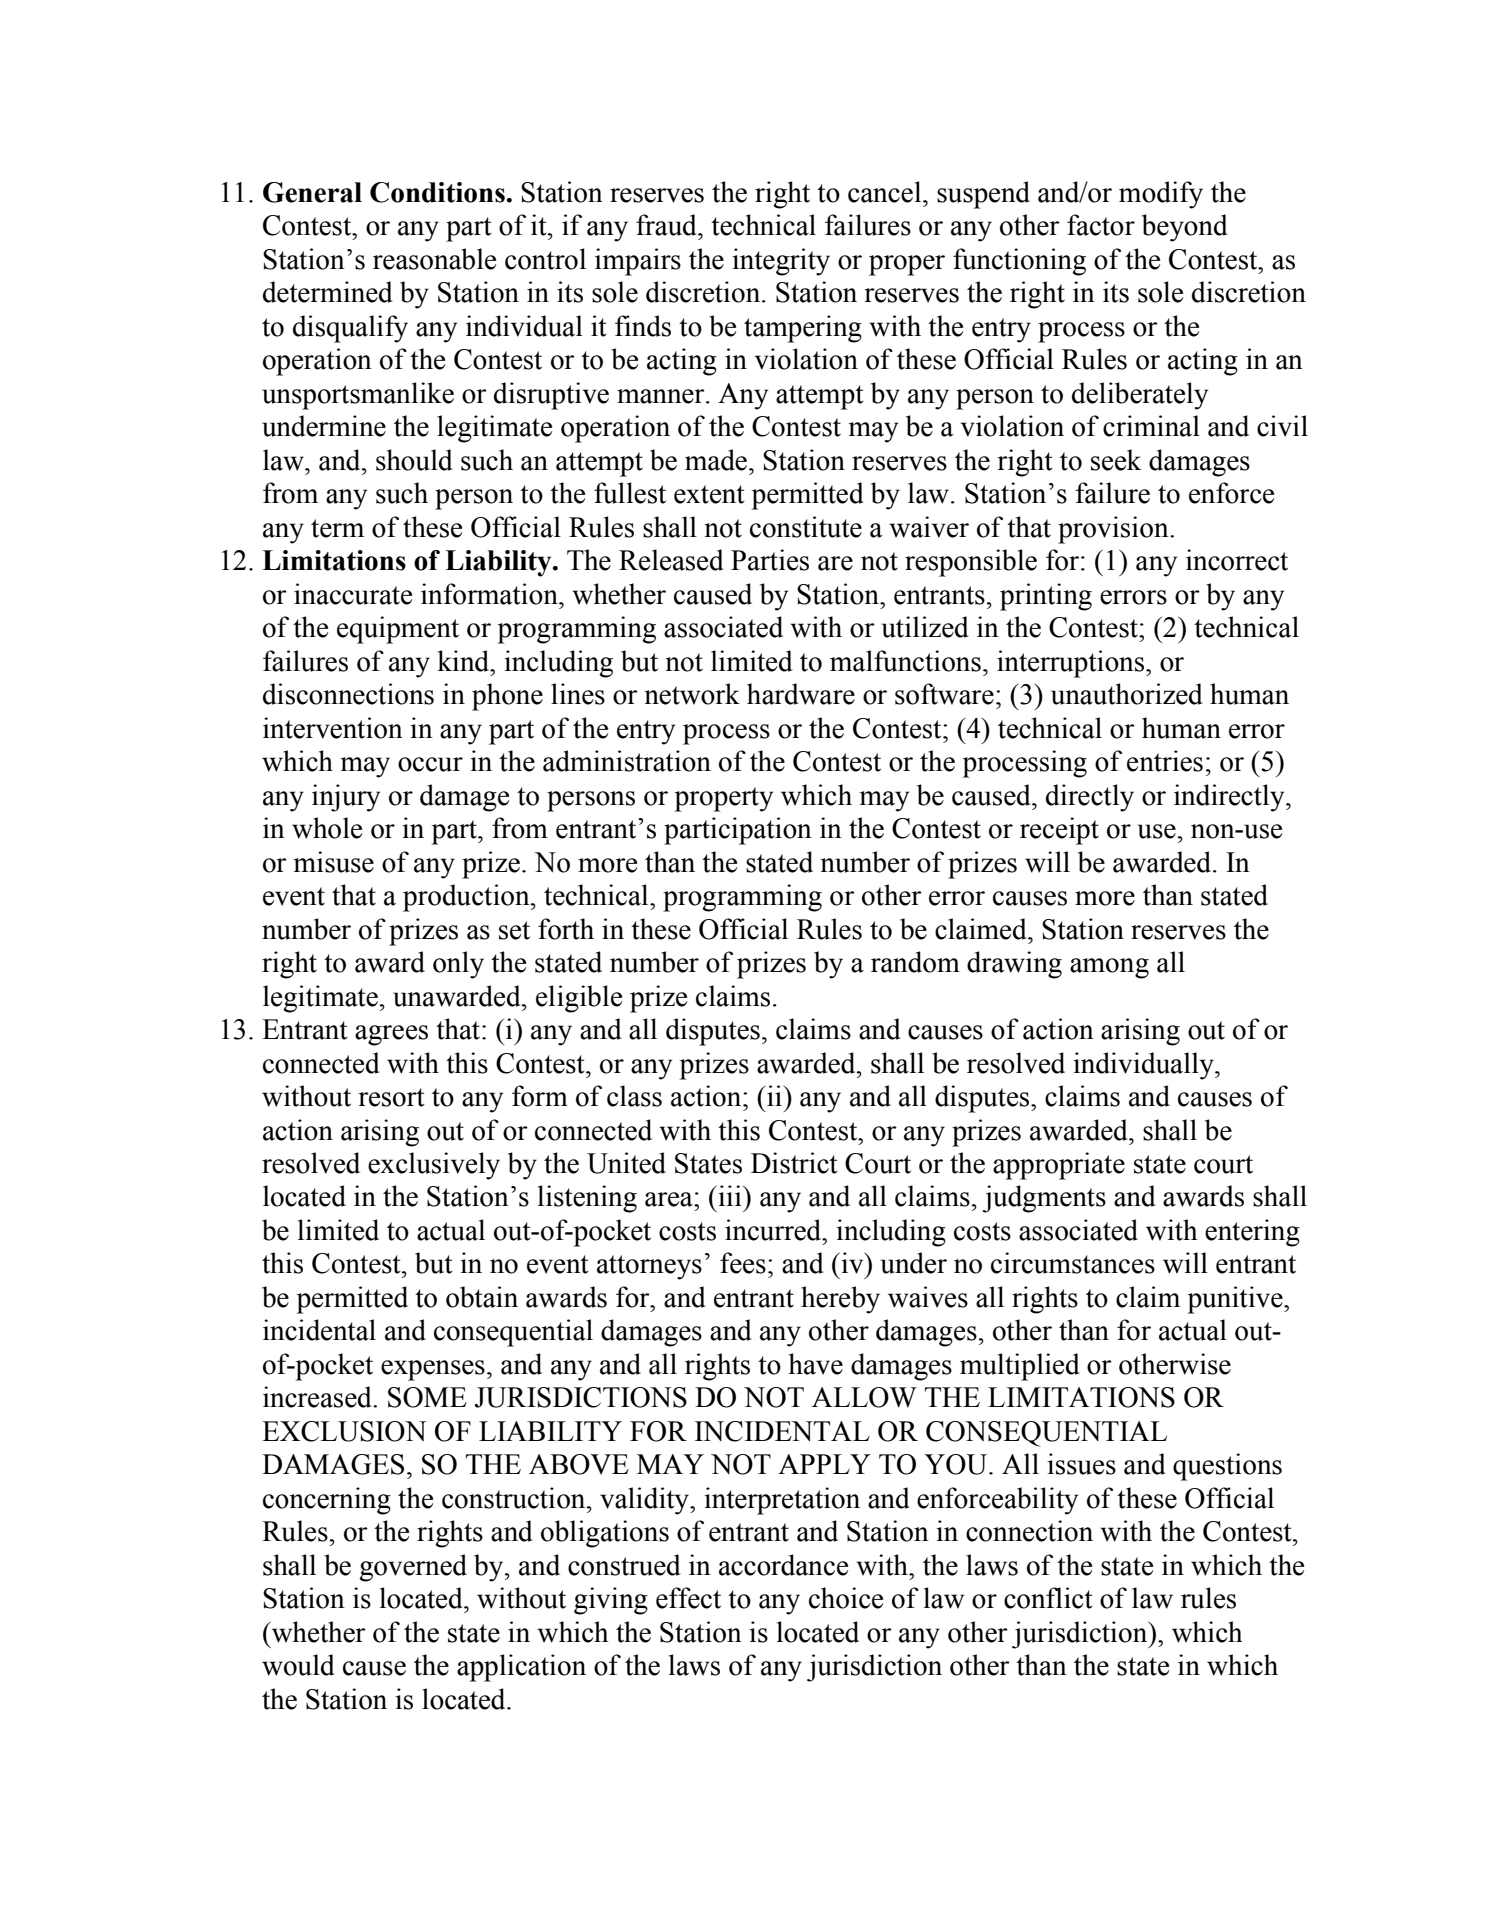  Describe the element at coordinates (1109, 968) in the document. I see `among` at that location.
